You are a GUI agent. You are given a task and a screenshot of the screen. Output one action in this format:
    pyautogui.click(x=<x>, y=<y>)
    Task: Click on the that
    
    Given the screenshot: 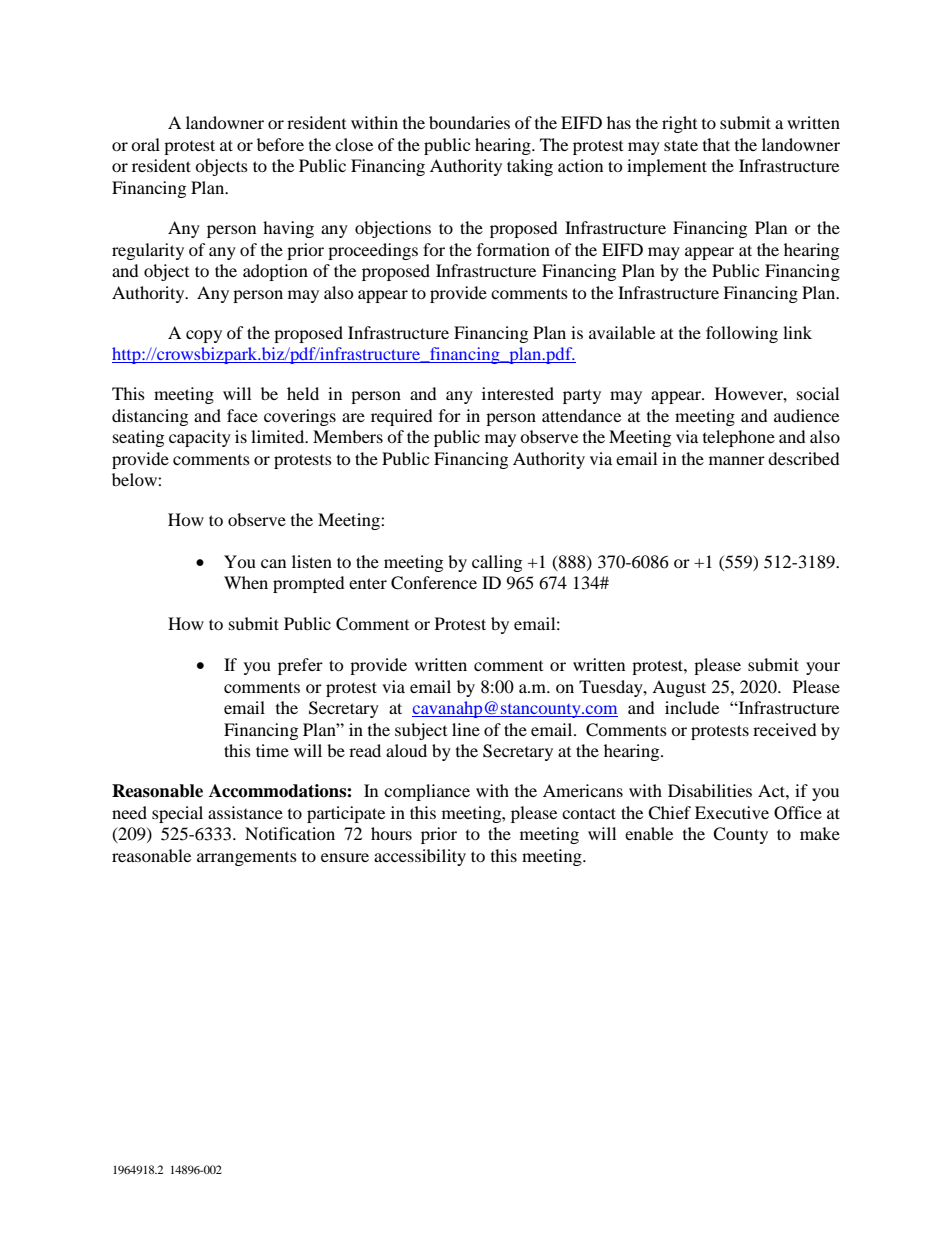 What is the action you would take?
    pyautogui.click(x=716, y=144)
